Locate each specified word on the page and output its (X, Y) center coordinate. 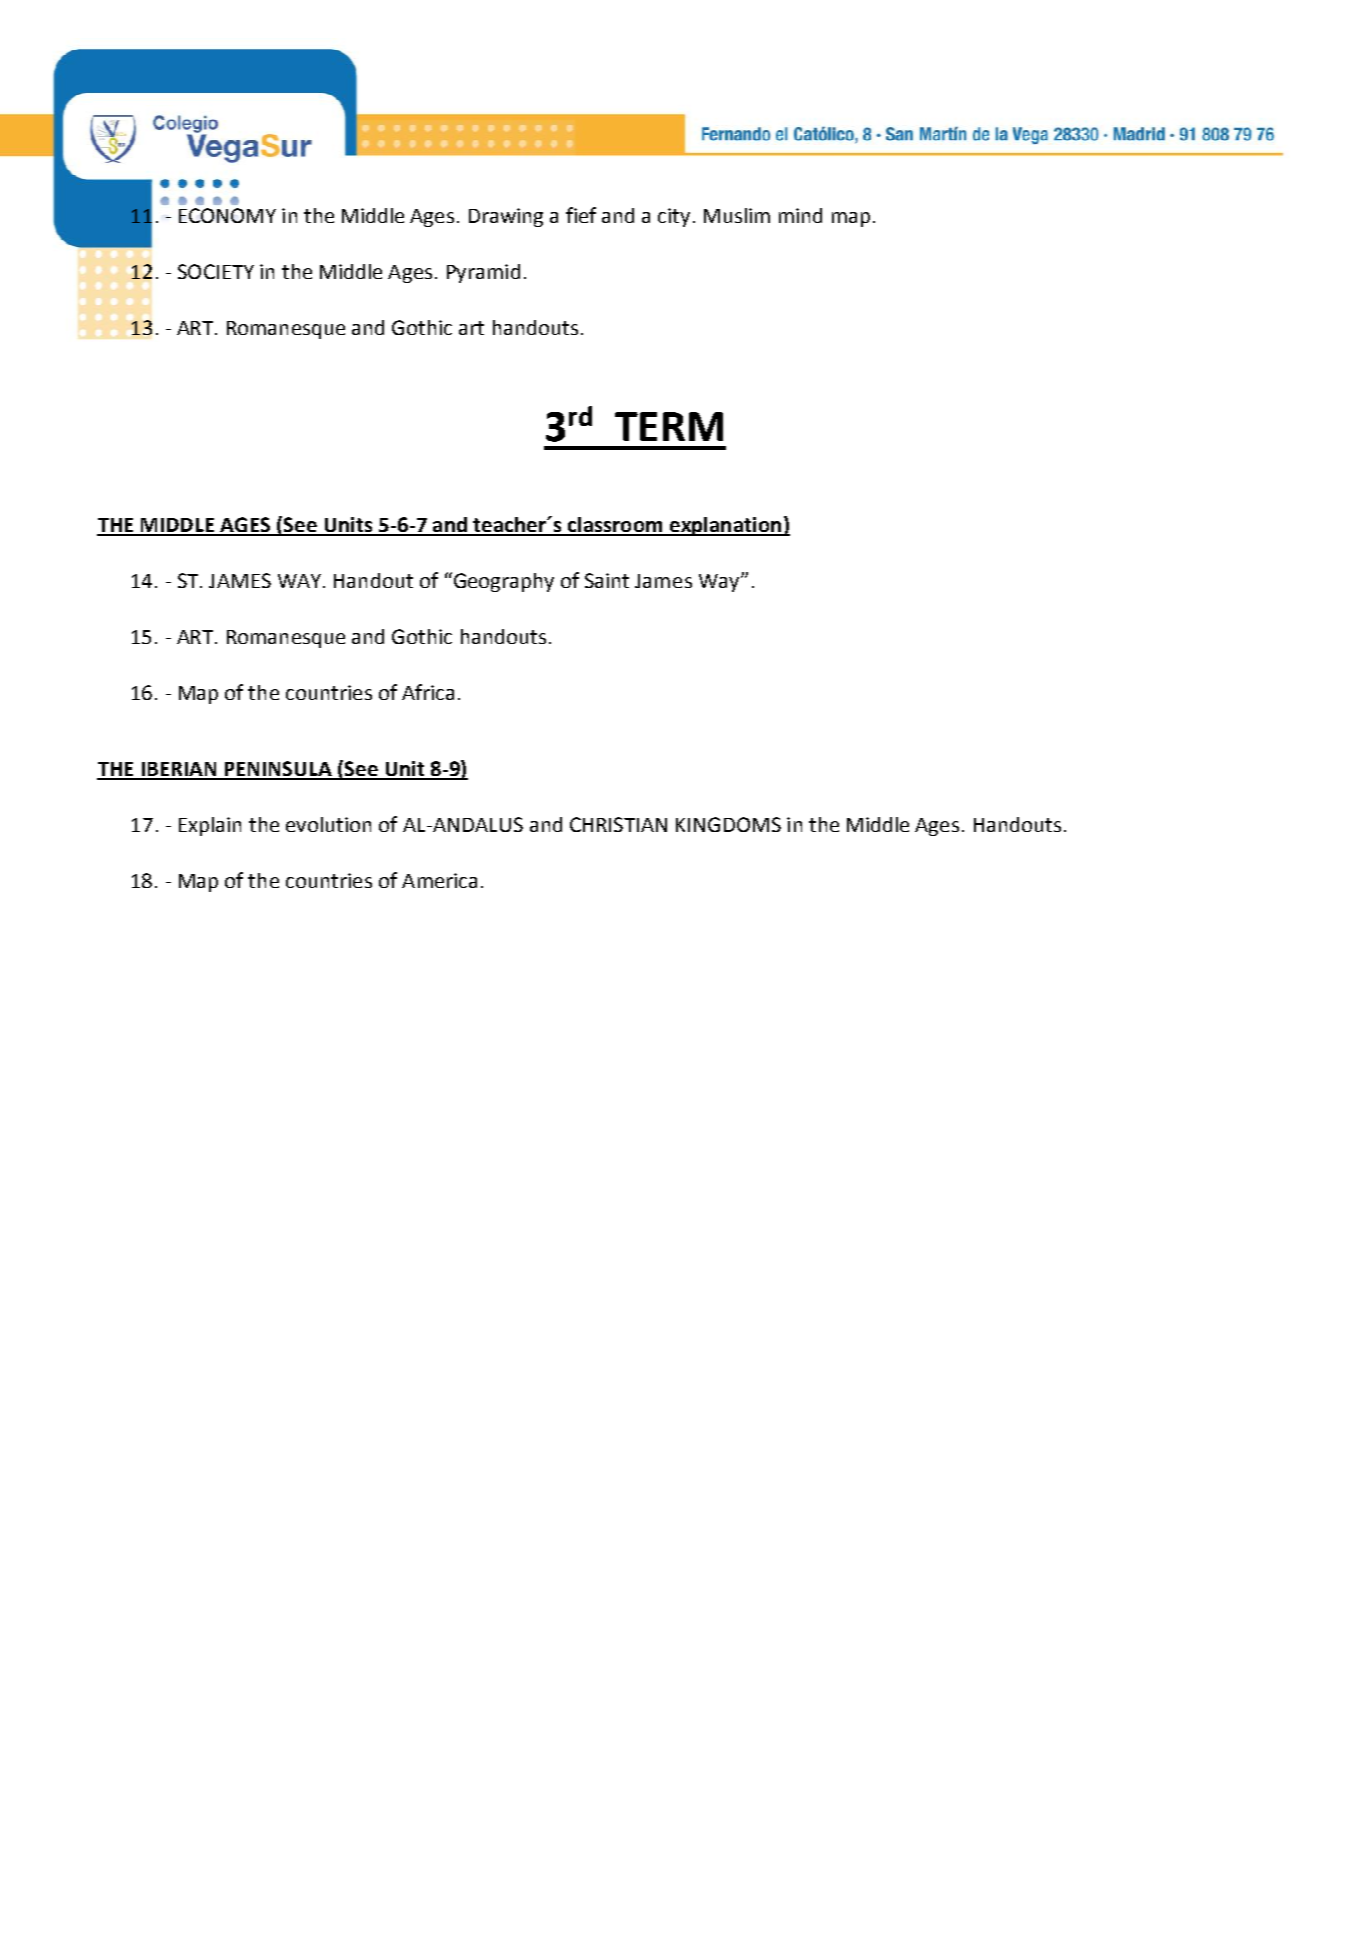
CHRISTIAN (618, 824)
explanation (725, 526)
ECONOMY (227, 215)
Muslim (737, 215)
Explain (210, 826)
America (439, 880)
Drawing (506, 217)
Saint (607, 580)
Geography (502, 582)
